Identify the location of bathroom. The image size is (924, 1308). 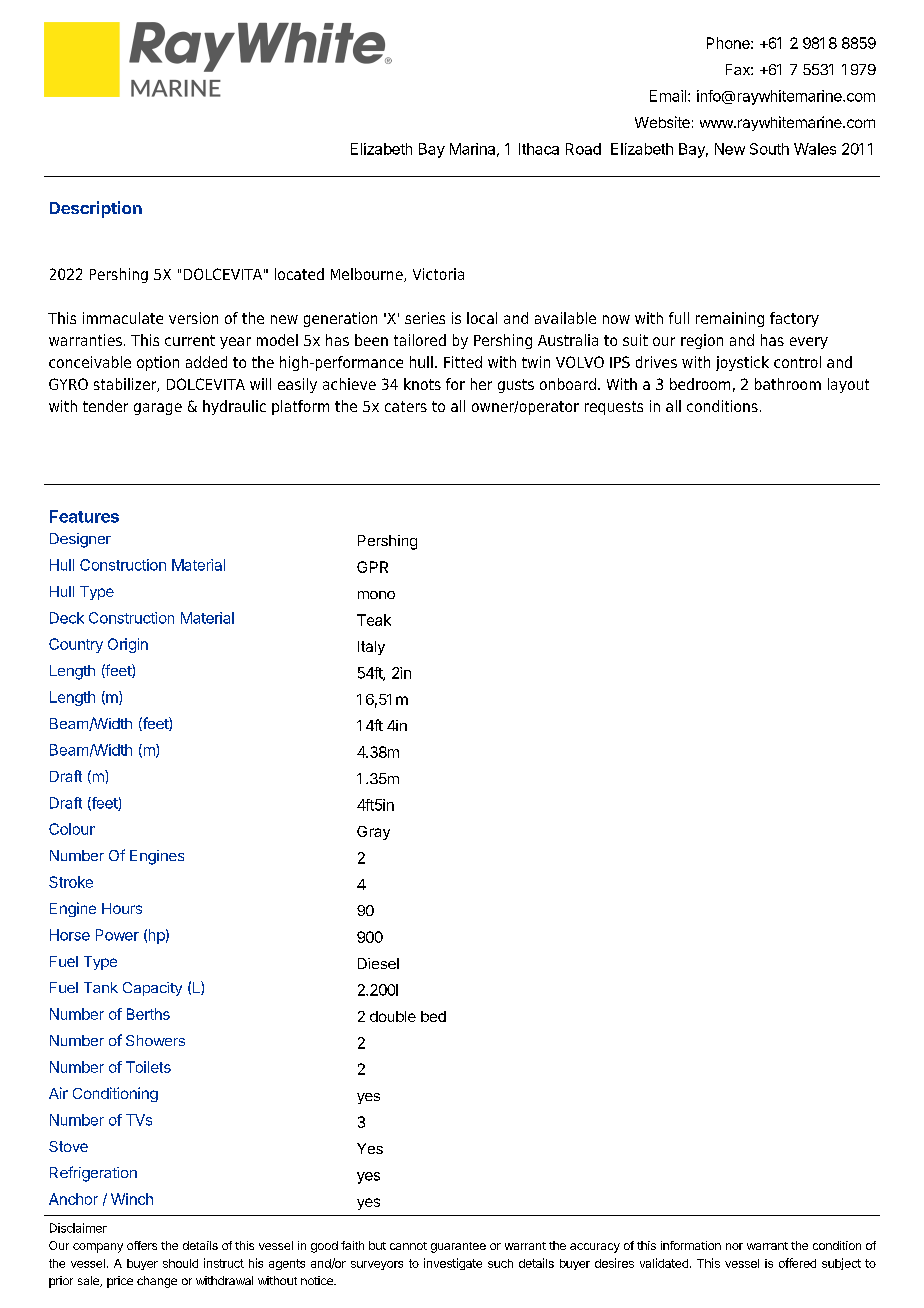
(788, 384).
